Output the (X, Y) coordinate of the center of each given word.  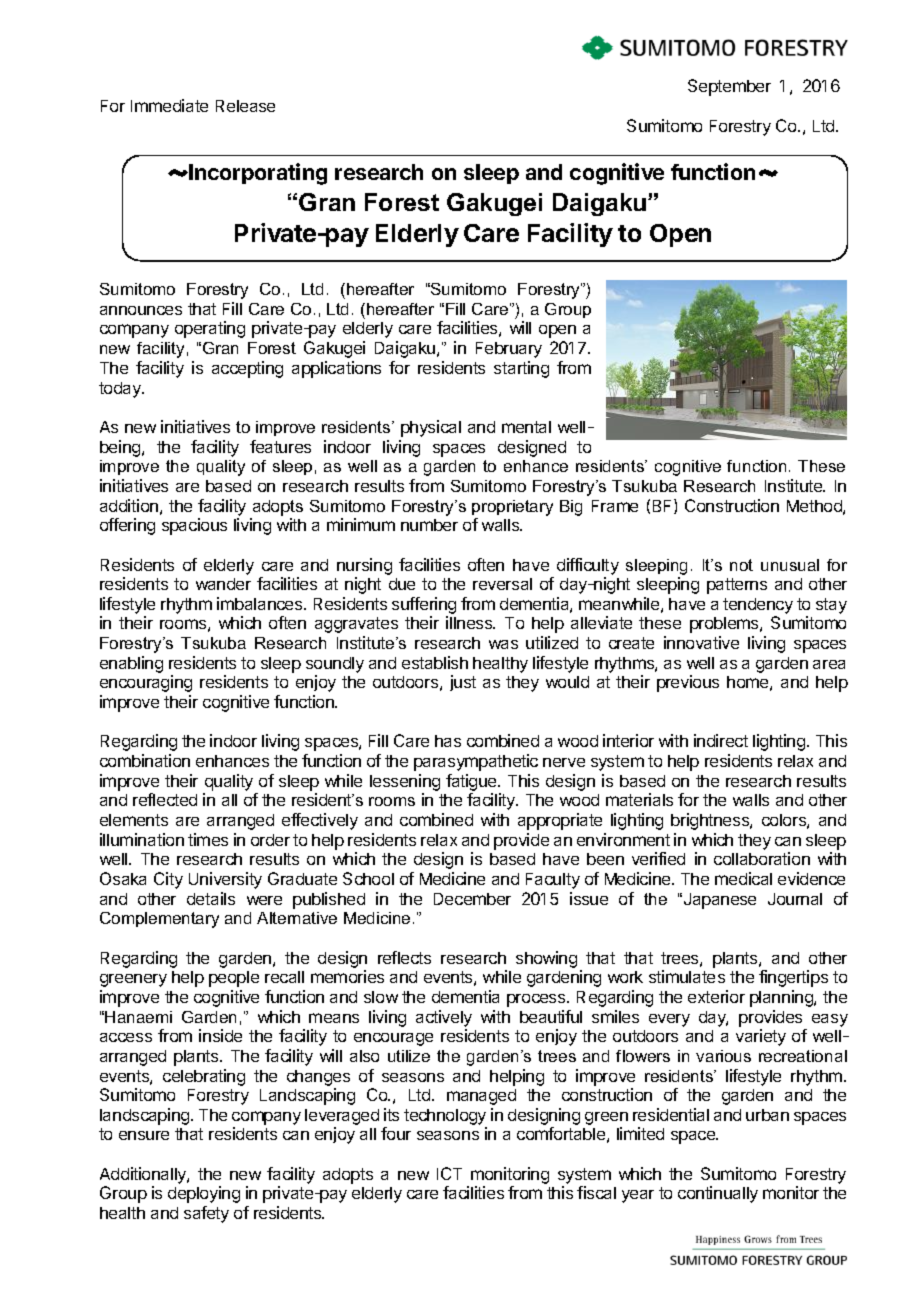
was (503, 644)
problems (725, 625)
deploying (204, 1194)
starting (521, 369)
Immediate (169, 105)
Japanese (718, 901)
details (211, 898)
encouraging (146, 683)
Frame (615, 506)
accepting (247, 369)
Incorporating (258, 174)
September (729, 87)
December (472, 899)
